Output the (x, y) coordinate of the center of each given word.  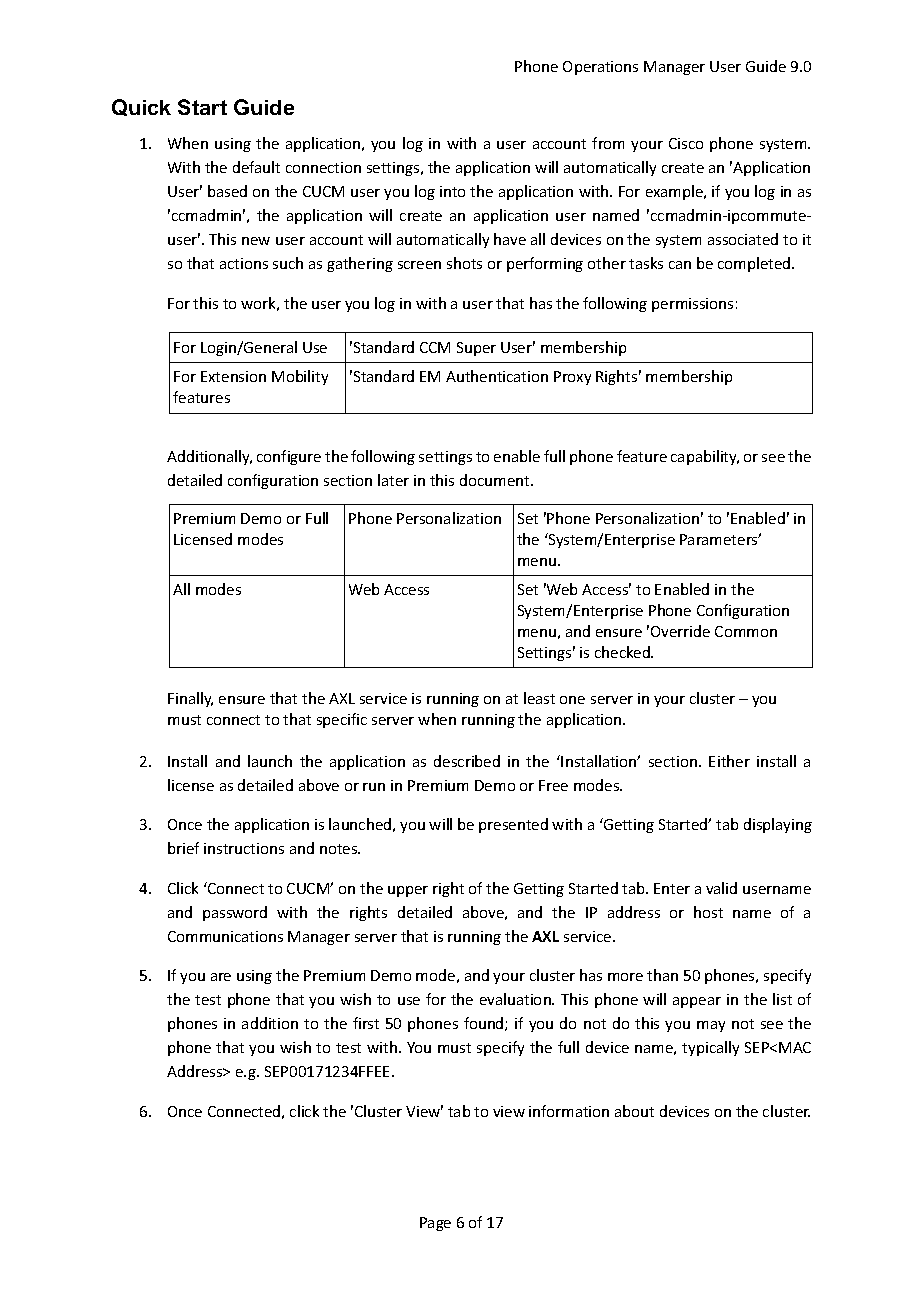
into (452, 191)
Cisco (686, 143)
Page (435, 1224)
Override (680, 631)
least (539, 698)
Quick (141, 107)
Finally (190, 699)
